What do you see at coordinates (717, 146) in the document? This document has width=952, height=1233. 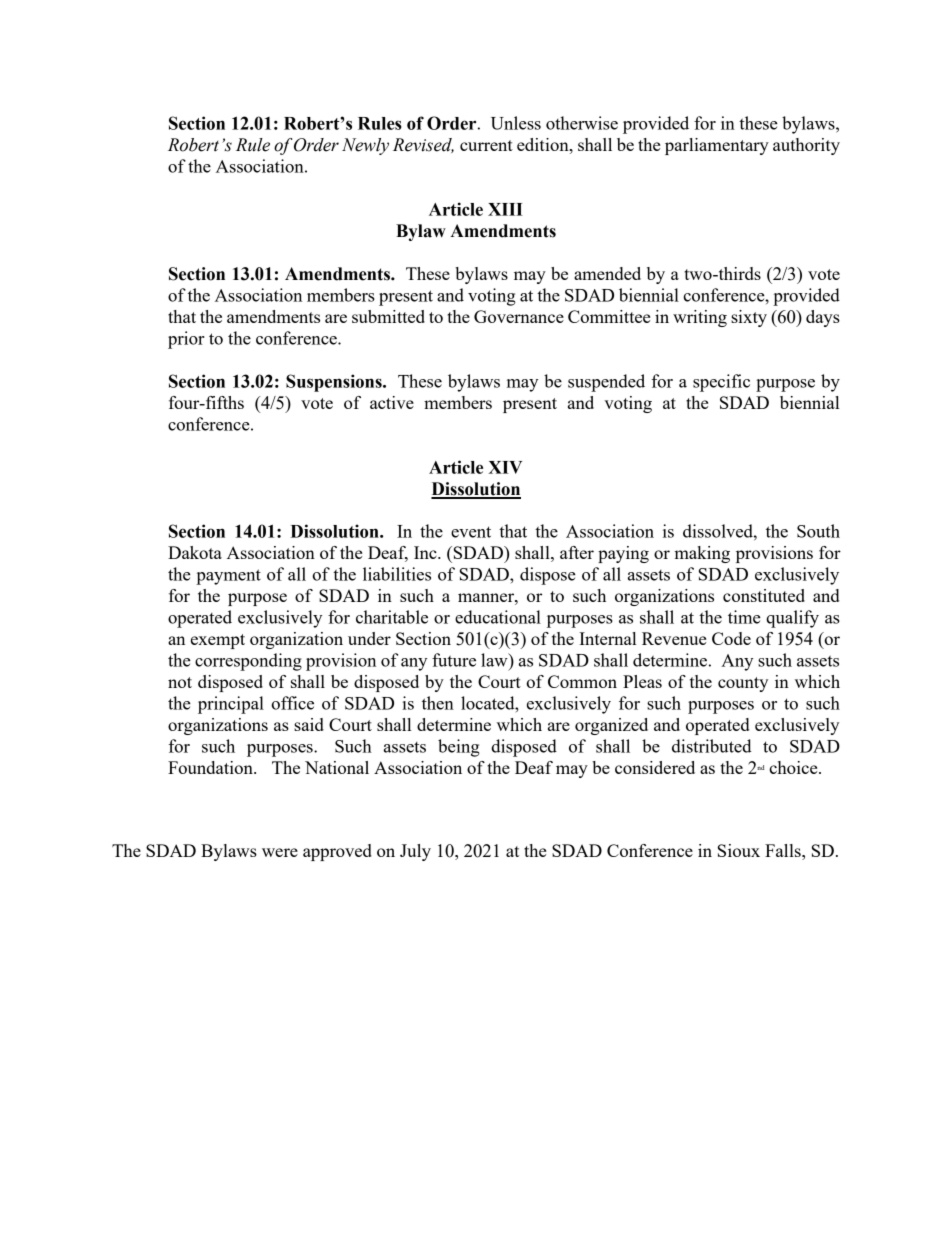 I see `parliamentary` at bounding box center [717, 146].
